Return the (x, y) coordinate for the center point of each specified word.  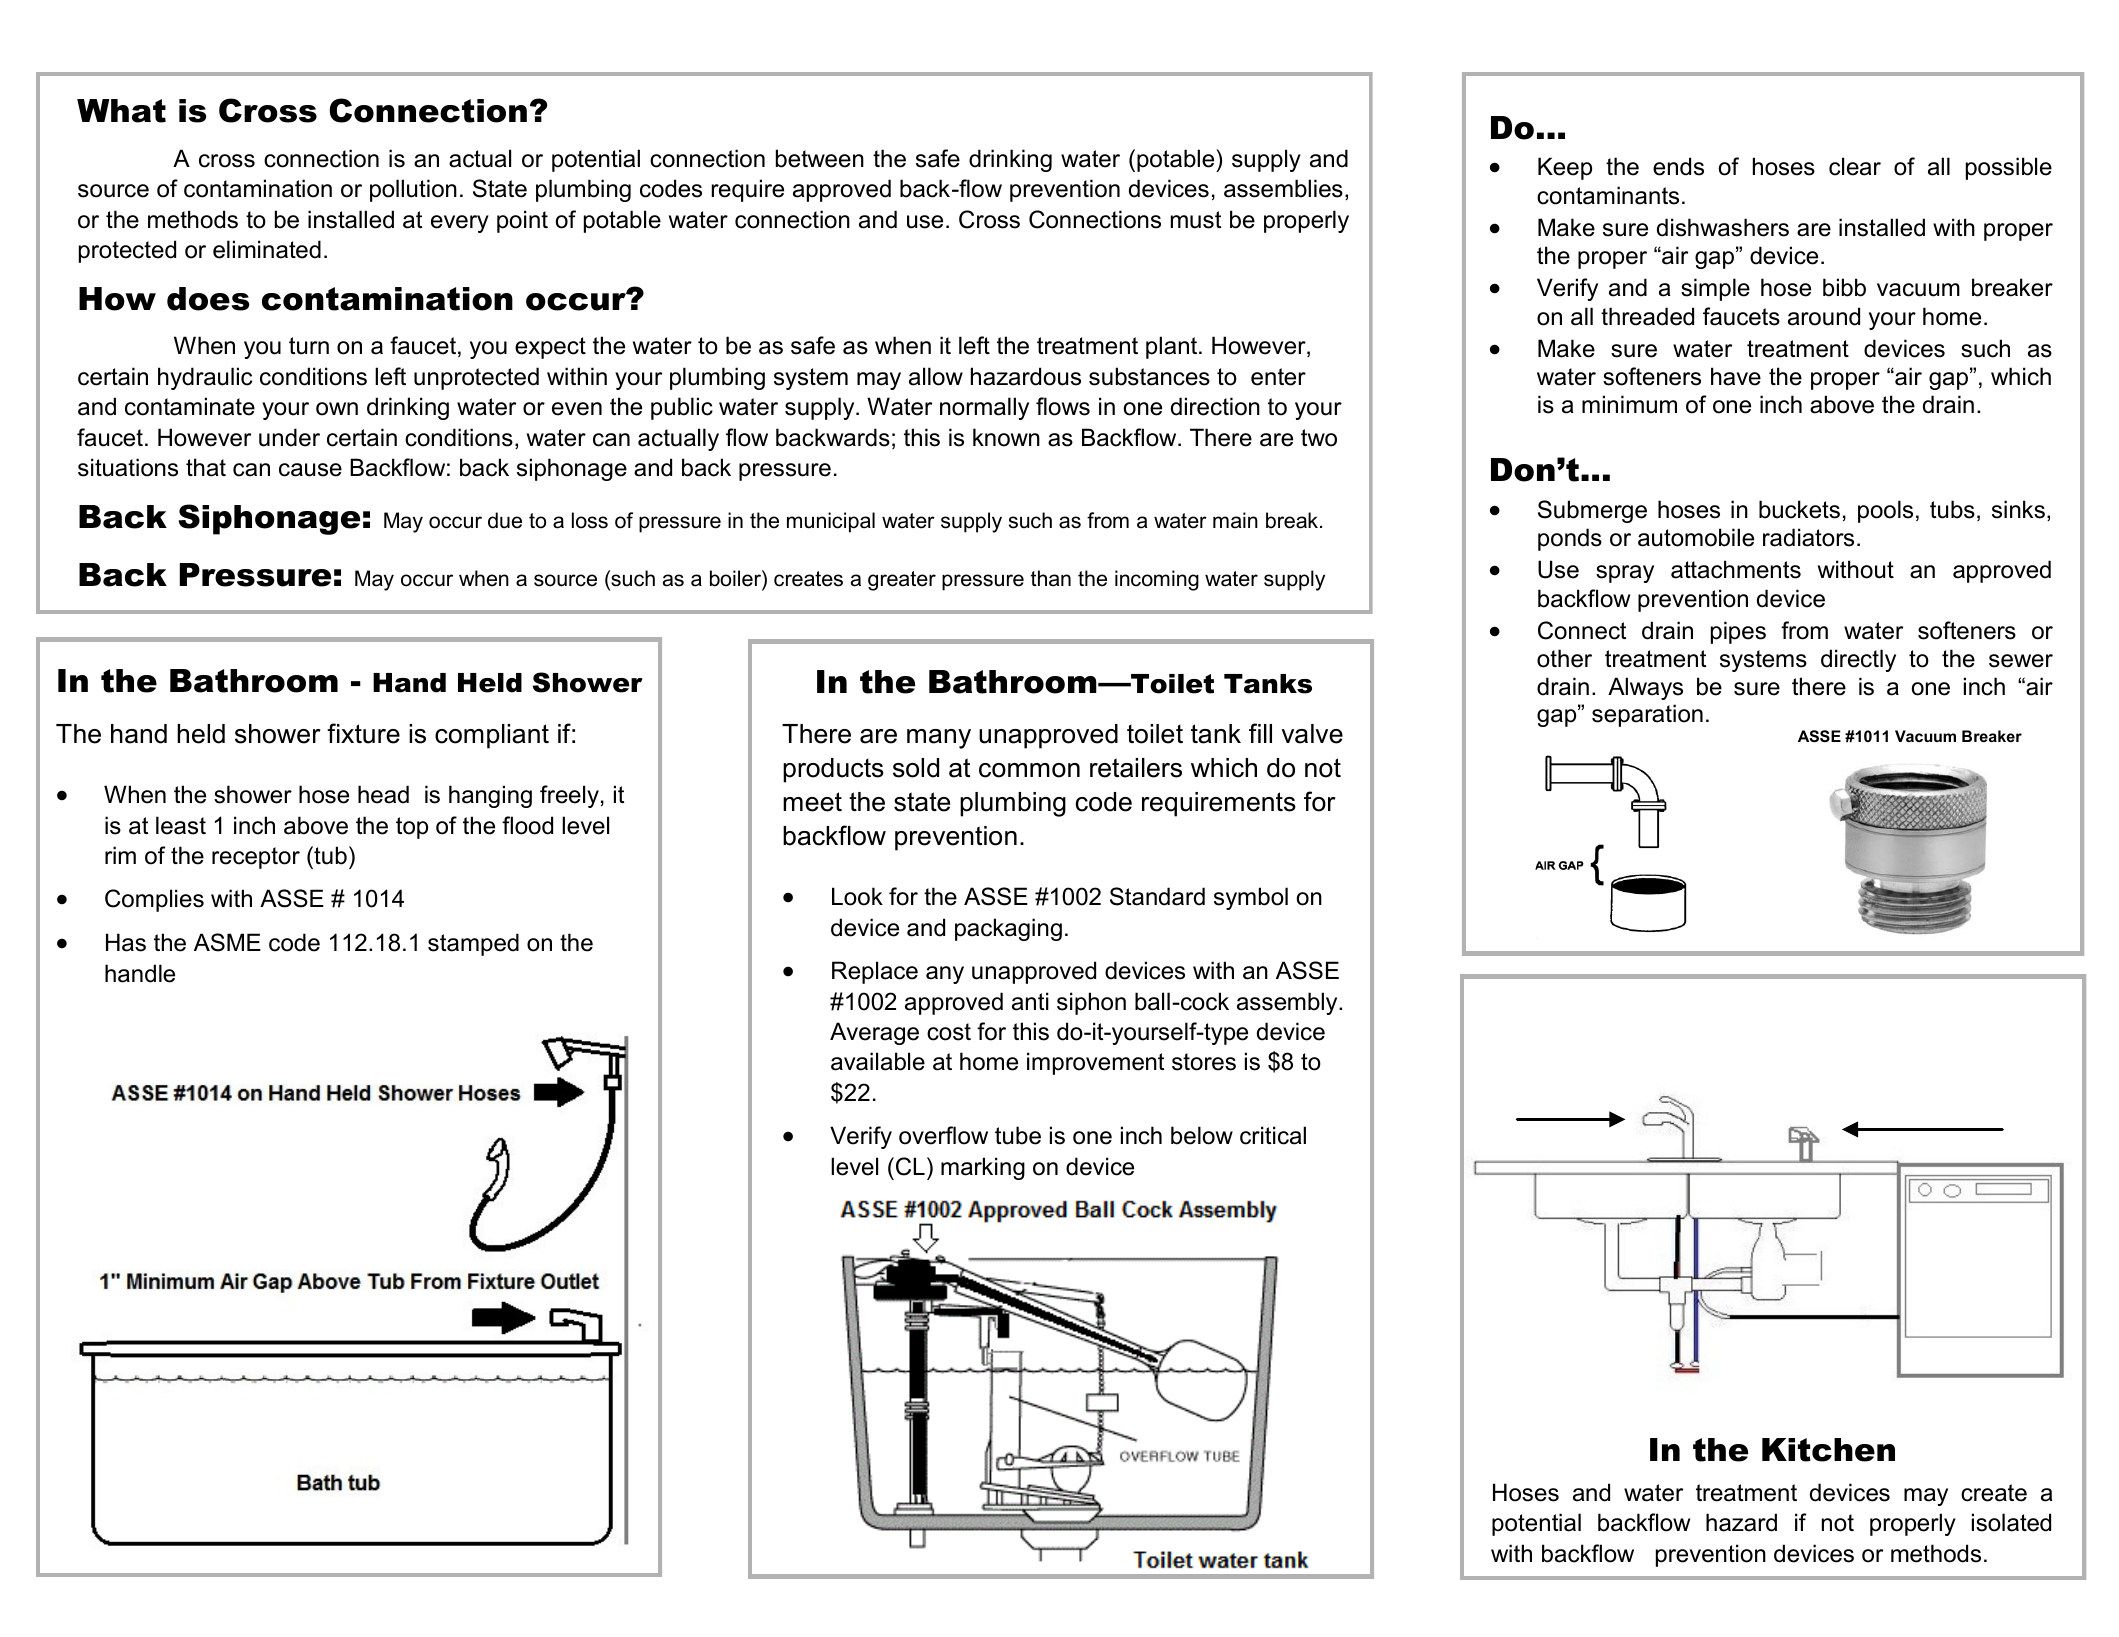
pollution (413, 190)
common (1029, 770)
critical (1273, 1135)
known (1006, 437)
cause (310, 470)
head (383, 794)
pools (1885, 511)
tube (1018, 1135)
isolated (2011, 1522)
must (1196, 220)
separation (1647, 715)
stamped (473, 944)
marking (983, 1168)
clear (1855, 166)
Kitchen (1828, 1450)
